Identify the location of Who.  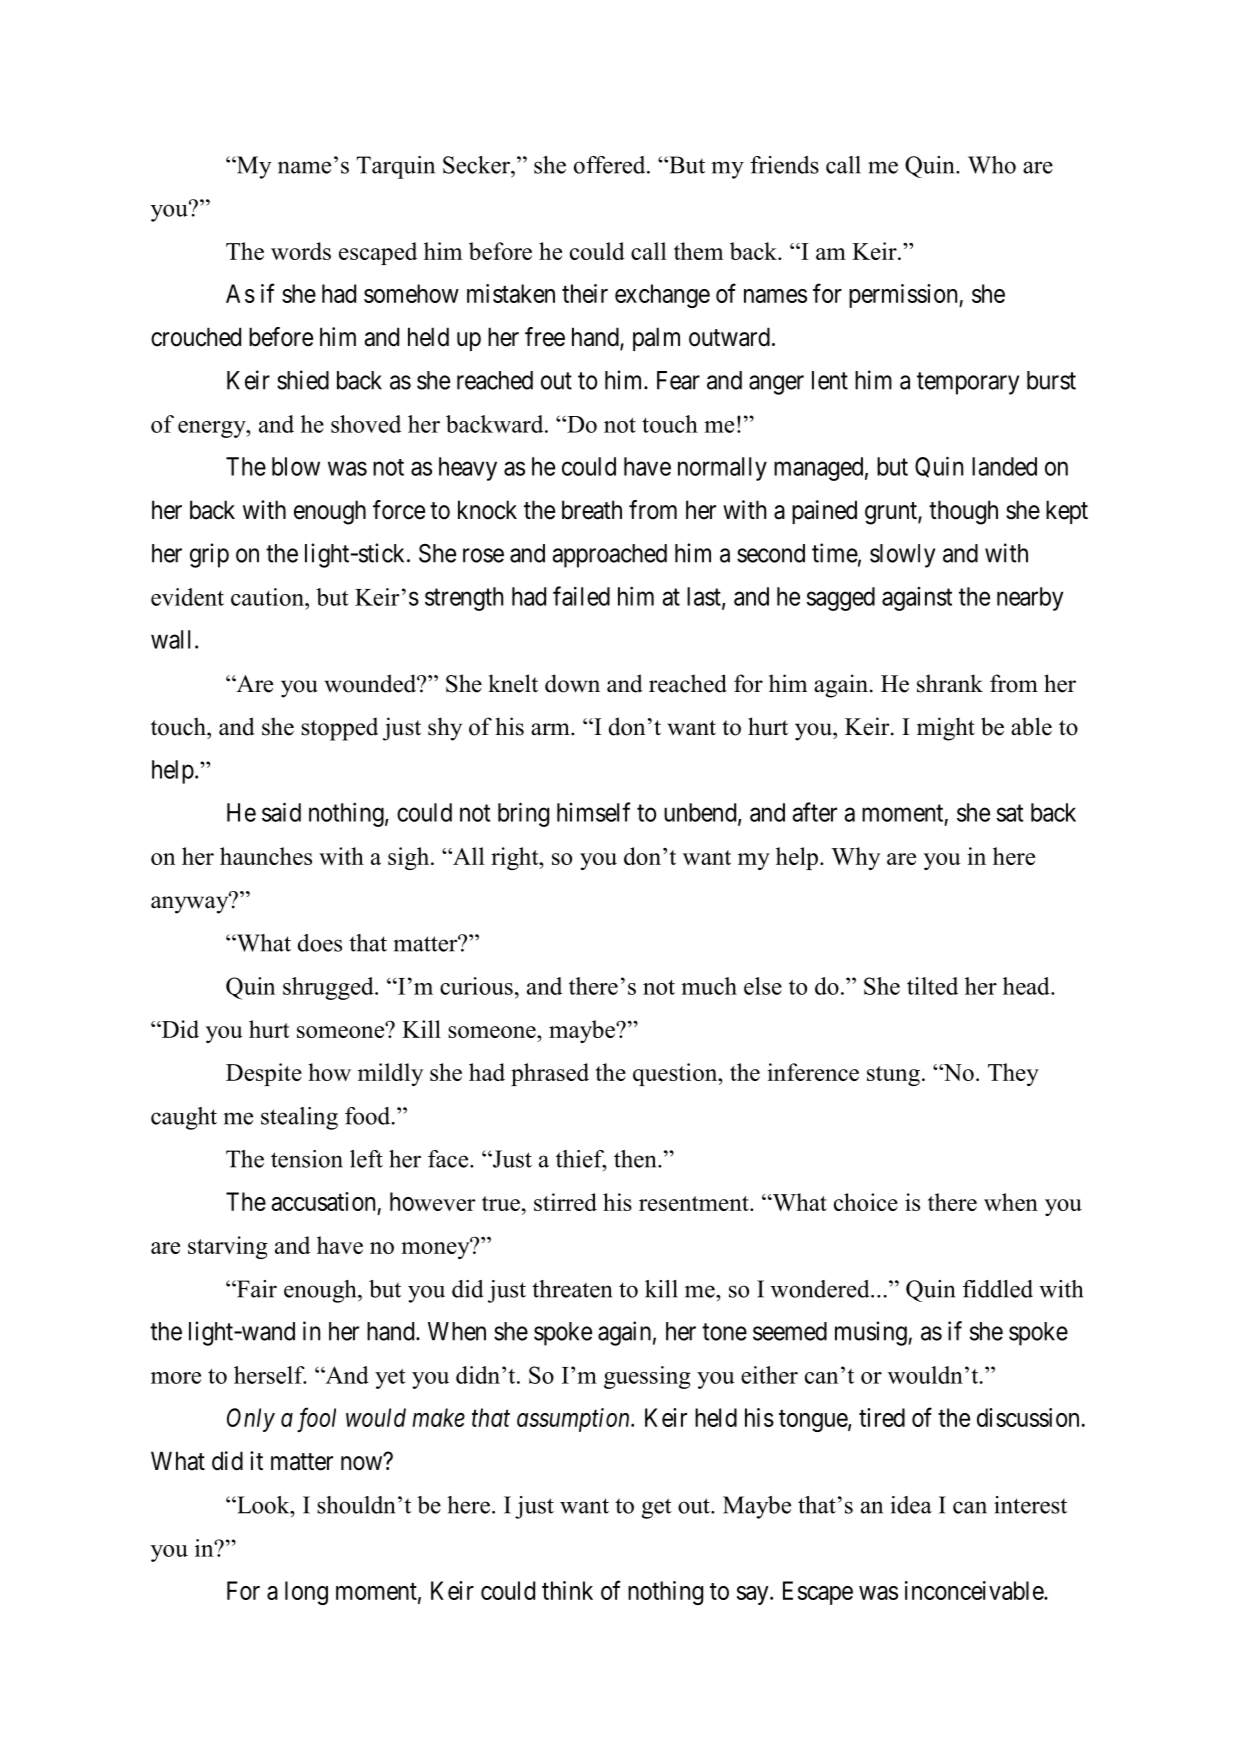
(992, 165).
